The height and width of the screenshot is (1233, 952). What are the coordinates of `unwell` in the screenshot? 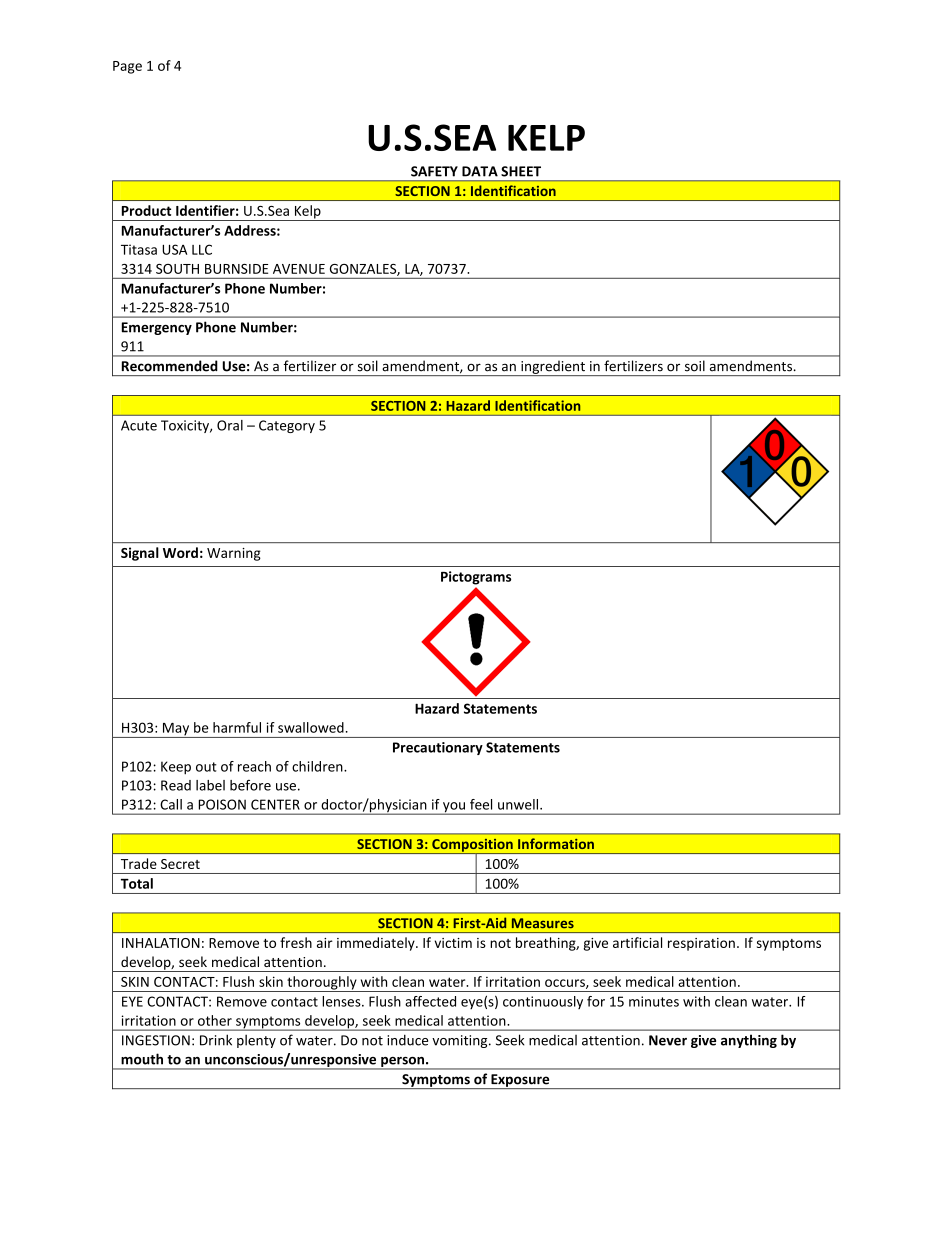 It's located at (518, 804).
